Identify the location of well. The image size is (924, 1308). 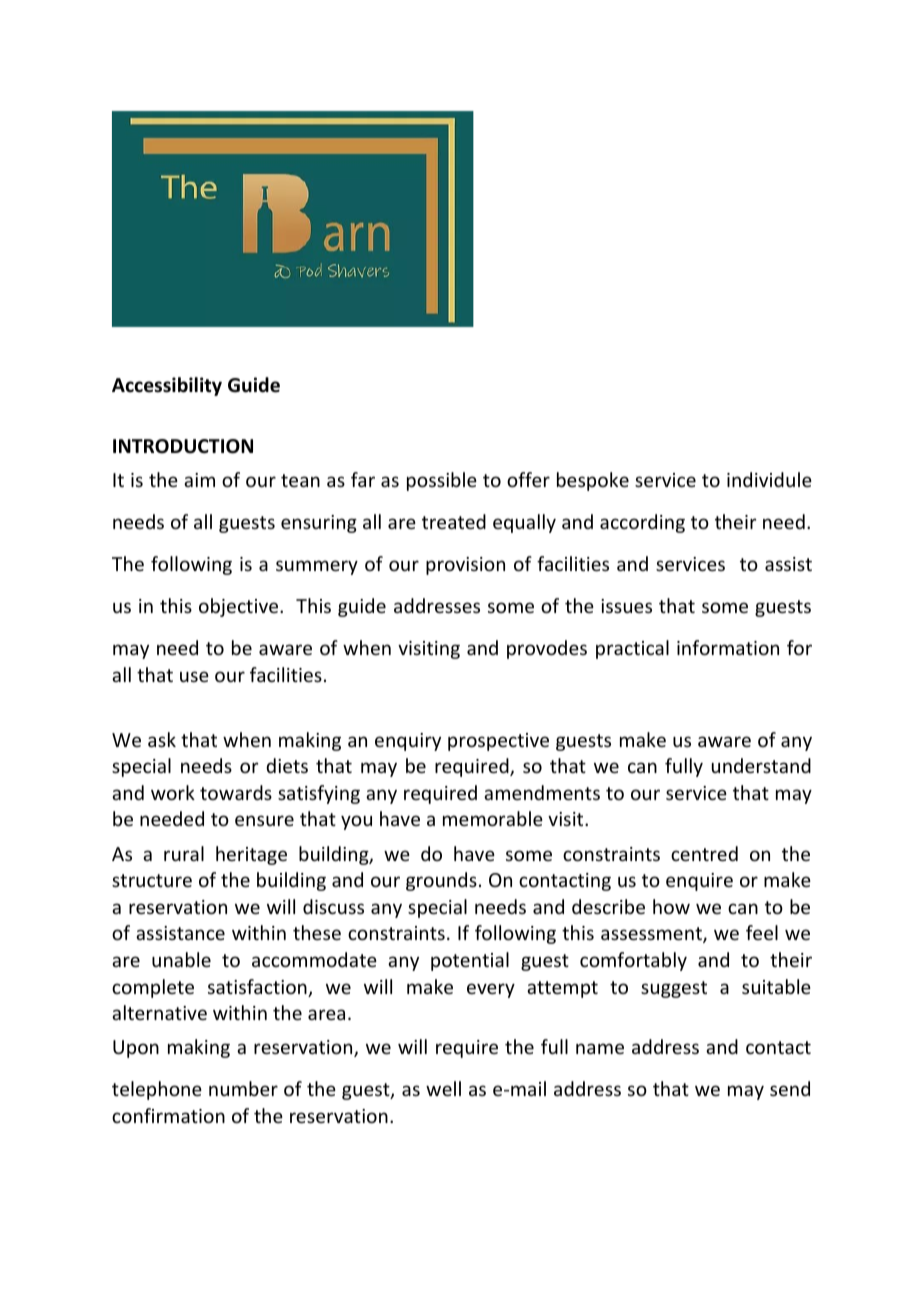
(443, 1088).
